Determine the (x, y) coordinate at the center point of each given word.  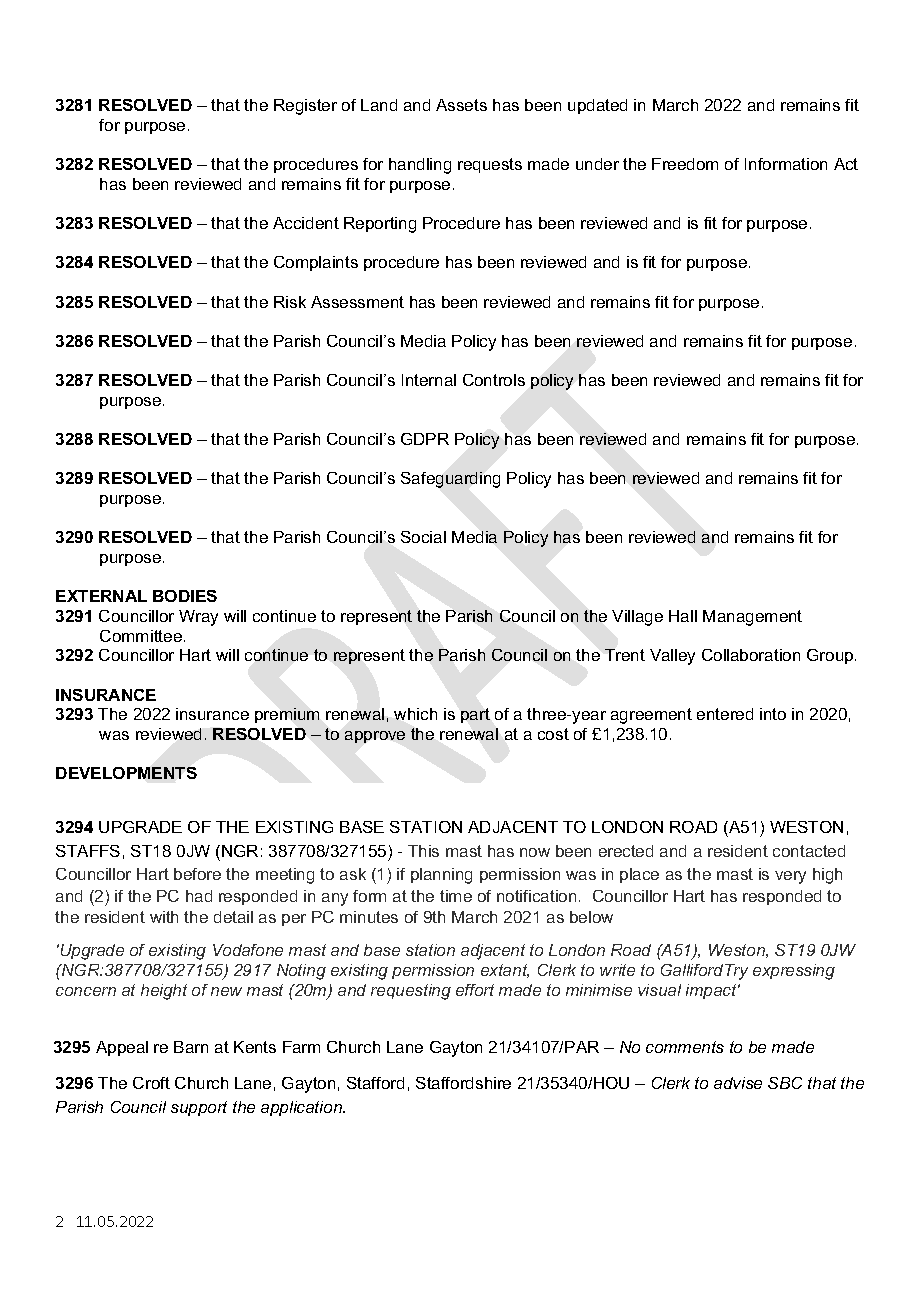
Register (305, 107)
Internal (429, 380)
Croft (151, 1083)
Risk (290, 302)
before (197, 874)
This (423, 851)
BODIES (185, 596)
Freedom (685, 164)
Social (423, 537)
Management (752, 618)
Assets (461, 105)
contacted (809, 851)
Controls (494, 380)
